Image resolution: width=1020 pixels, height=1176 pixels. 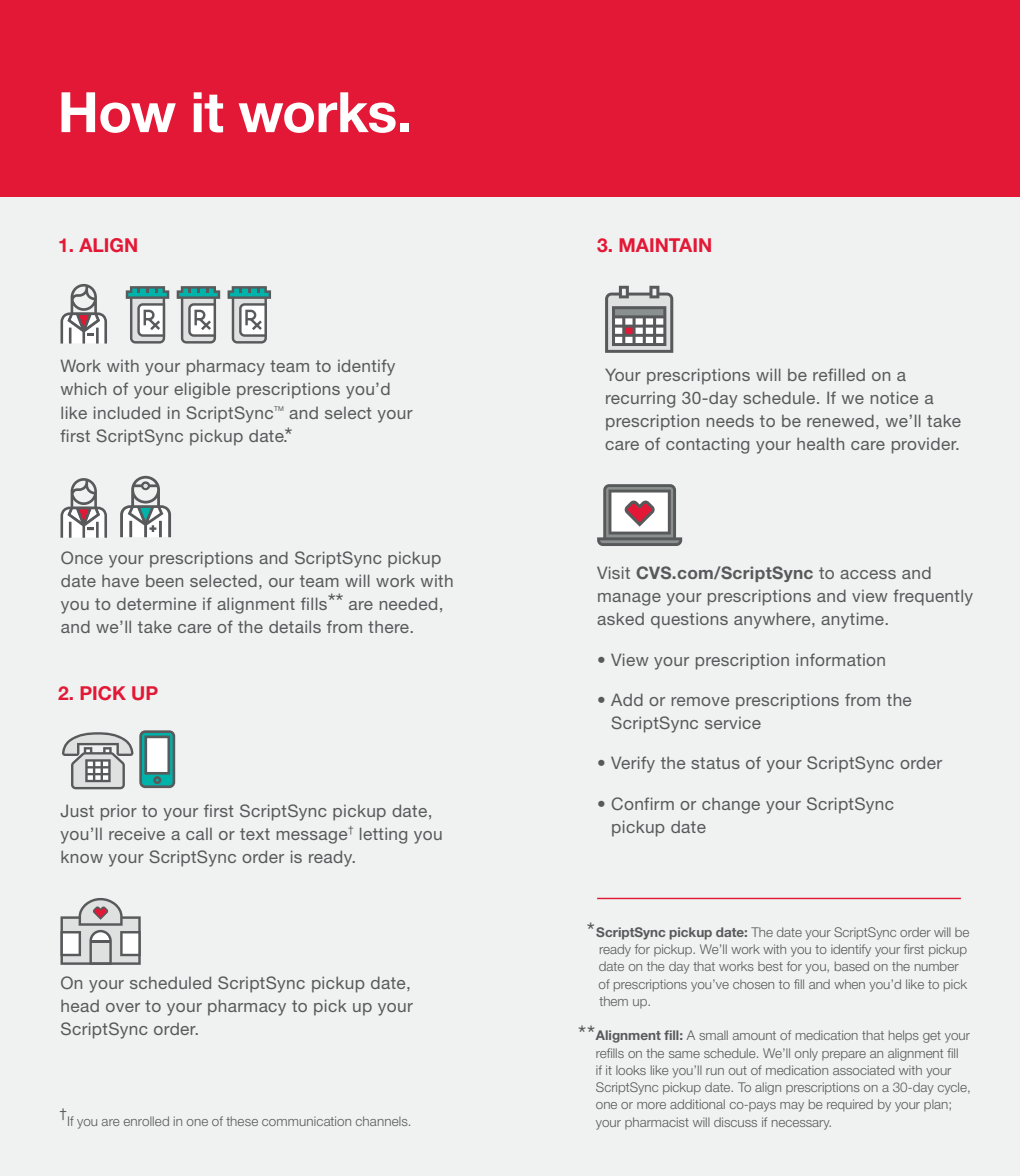 What do you see at coordinates (731, 806) in the screenshot?
I see `change` at bounding box center [731, 806].
